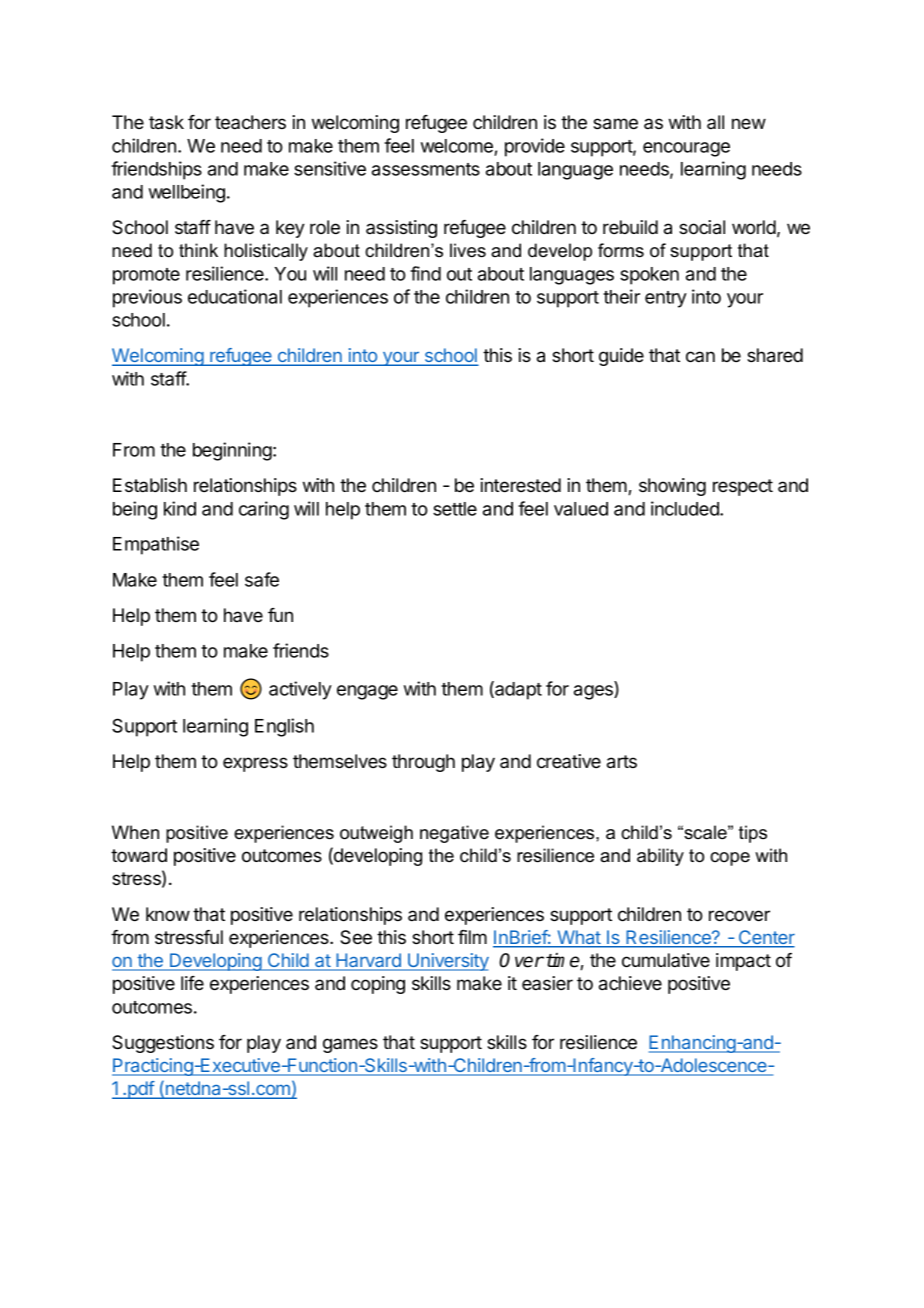  Describe the element at coordinates (622, 762) in the screenshot. I see `arts` at that location.
